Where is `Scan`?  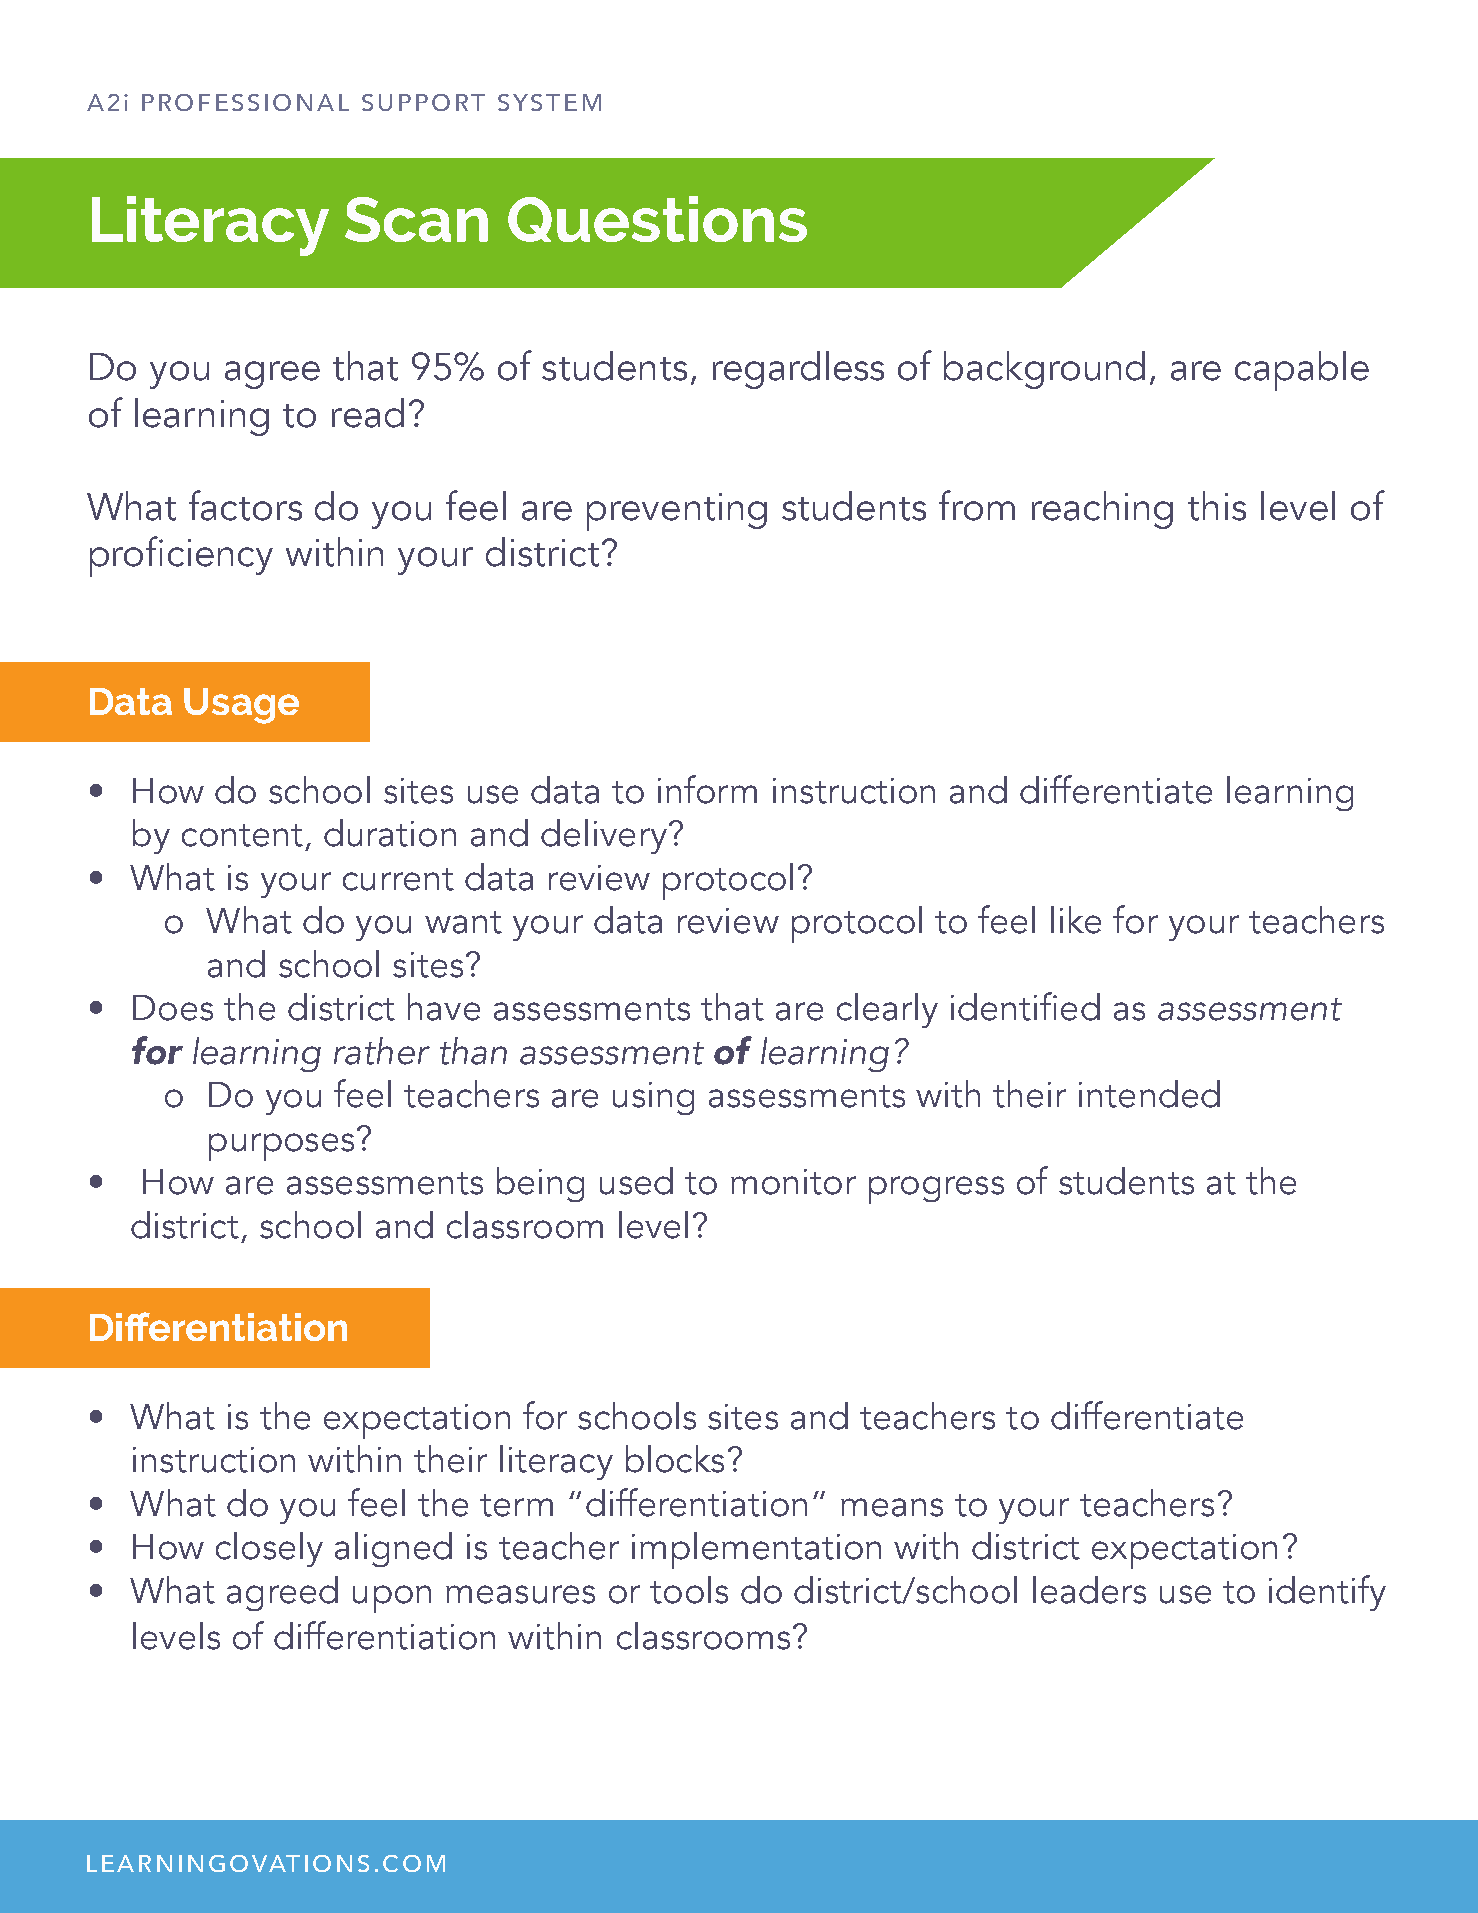
Scan is located at coordinates (416, 219).
